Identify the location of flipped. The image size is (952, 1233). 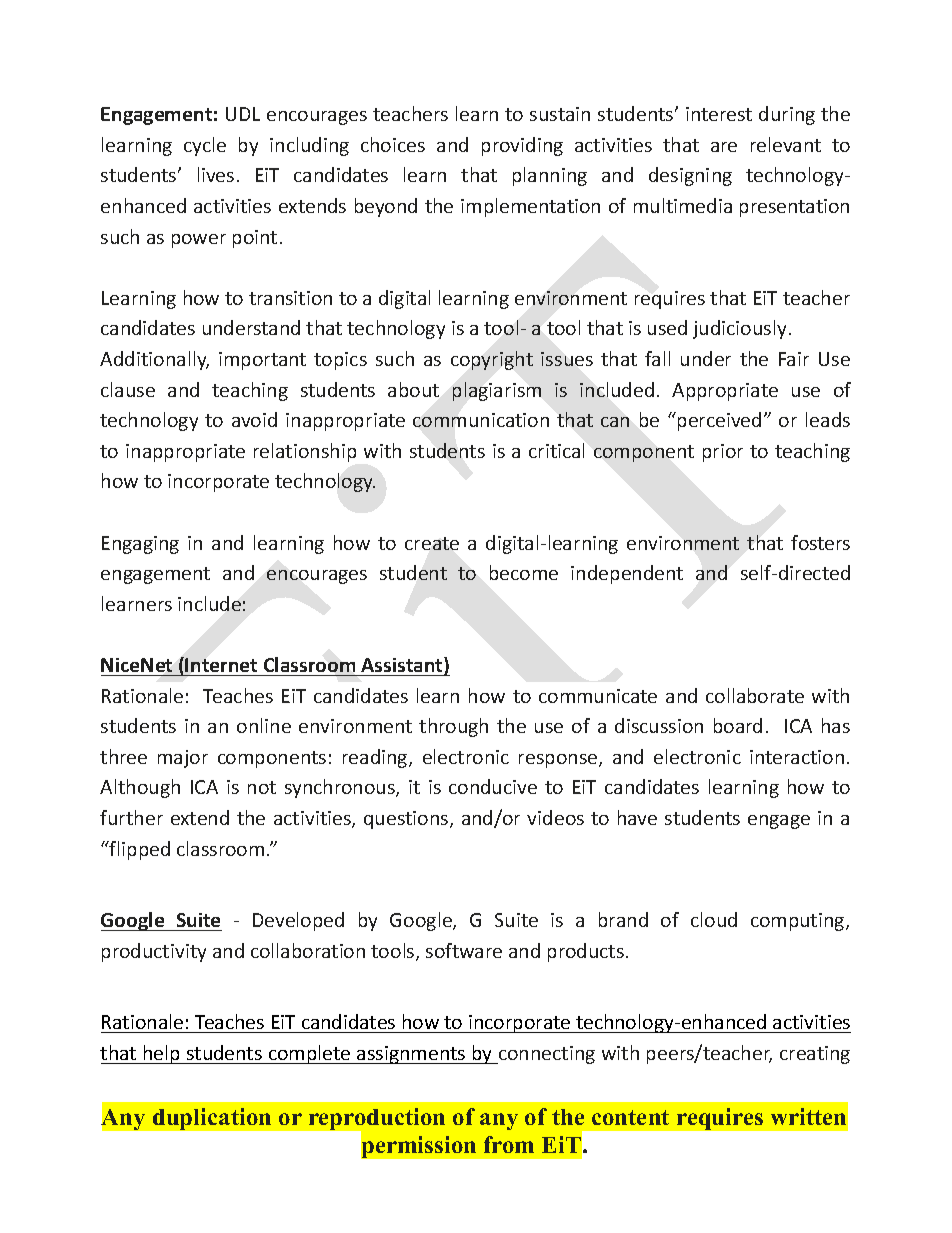
(139, 850).
